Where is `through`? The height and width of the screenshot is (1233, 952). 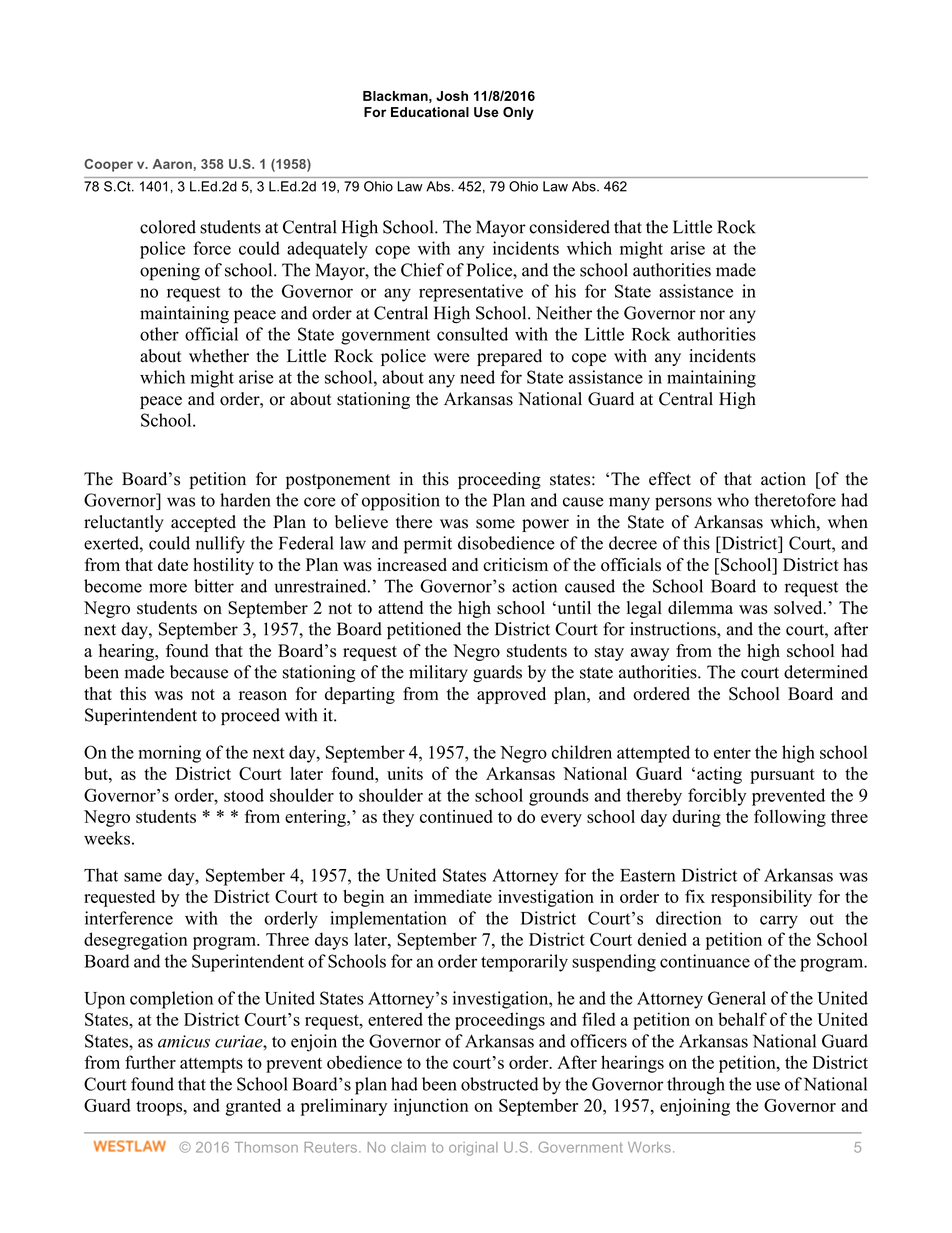 through is located at coordinates (696, 1086).
